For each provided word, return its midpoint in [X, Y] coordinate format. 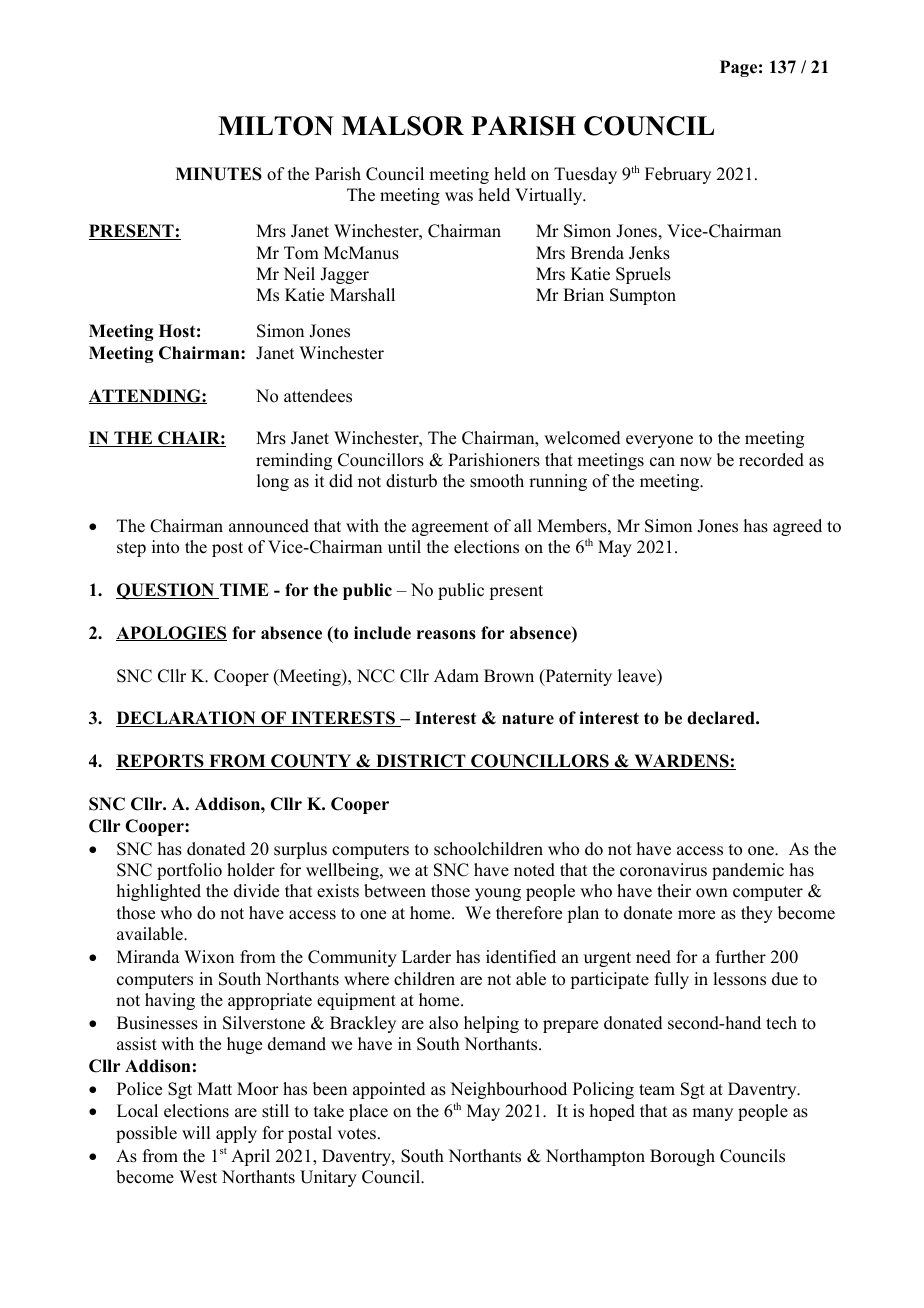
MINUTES [219, 174]
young [498, 894]
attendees [318, 396]
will [196, 1132]
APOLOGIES [171, 633]
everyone [659, 441]
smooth [497, 481]
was [459, 197]
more [696, 915]
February [678, 175]
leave [638, 676]
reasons [446, 635]
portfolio [189, 871]
